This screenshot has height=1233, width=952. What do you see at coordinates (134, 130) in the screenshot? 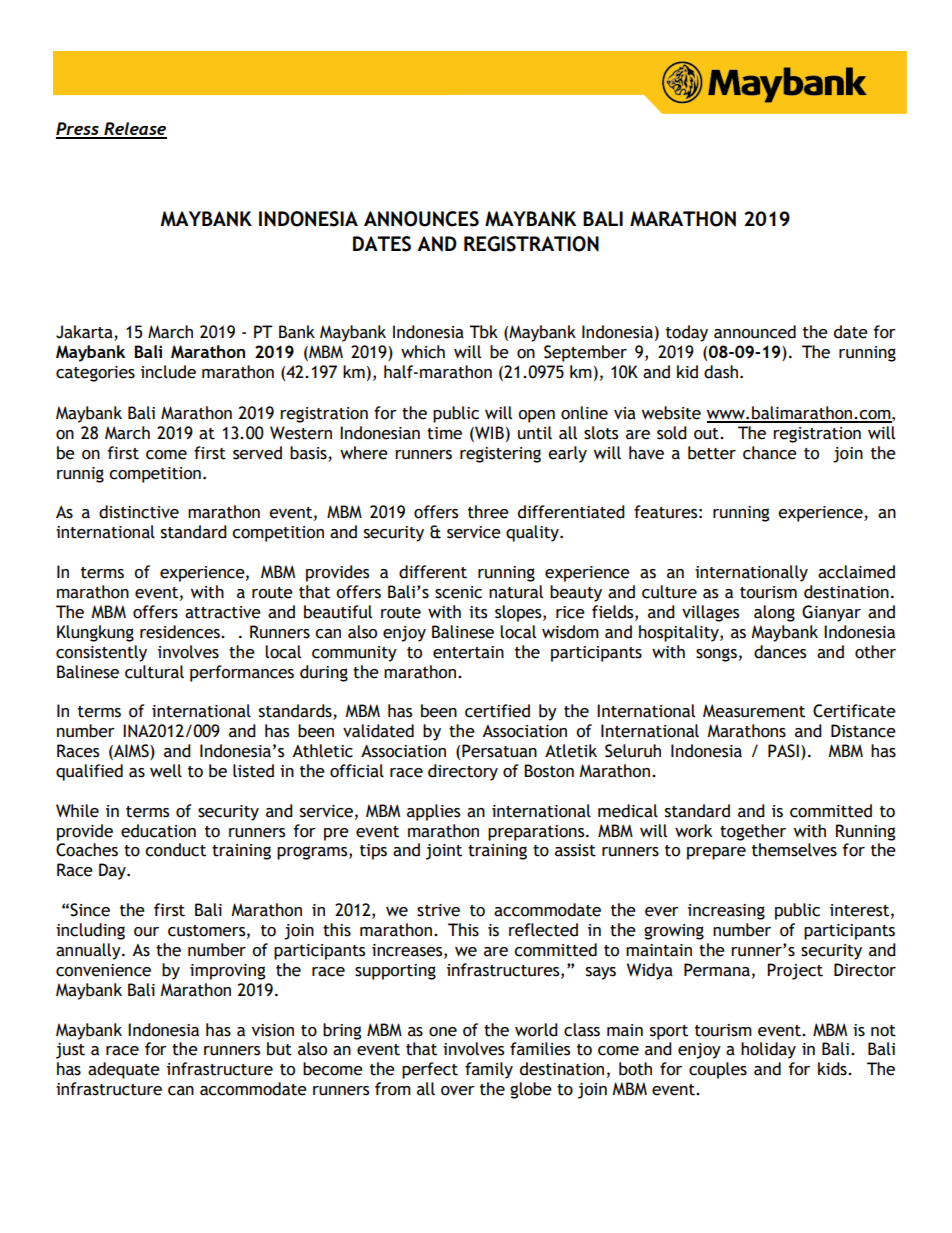
I see `Release` at bounding box center [134, 130].
